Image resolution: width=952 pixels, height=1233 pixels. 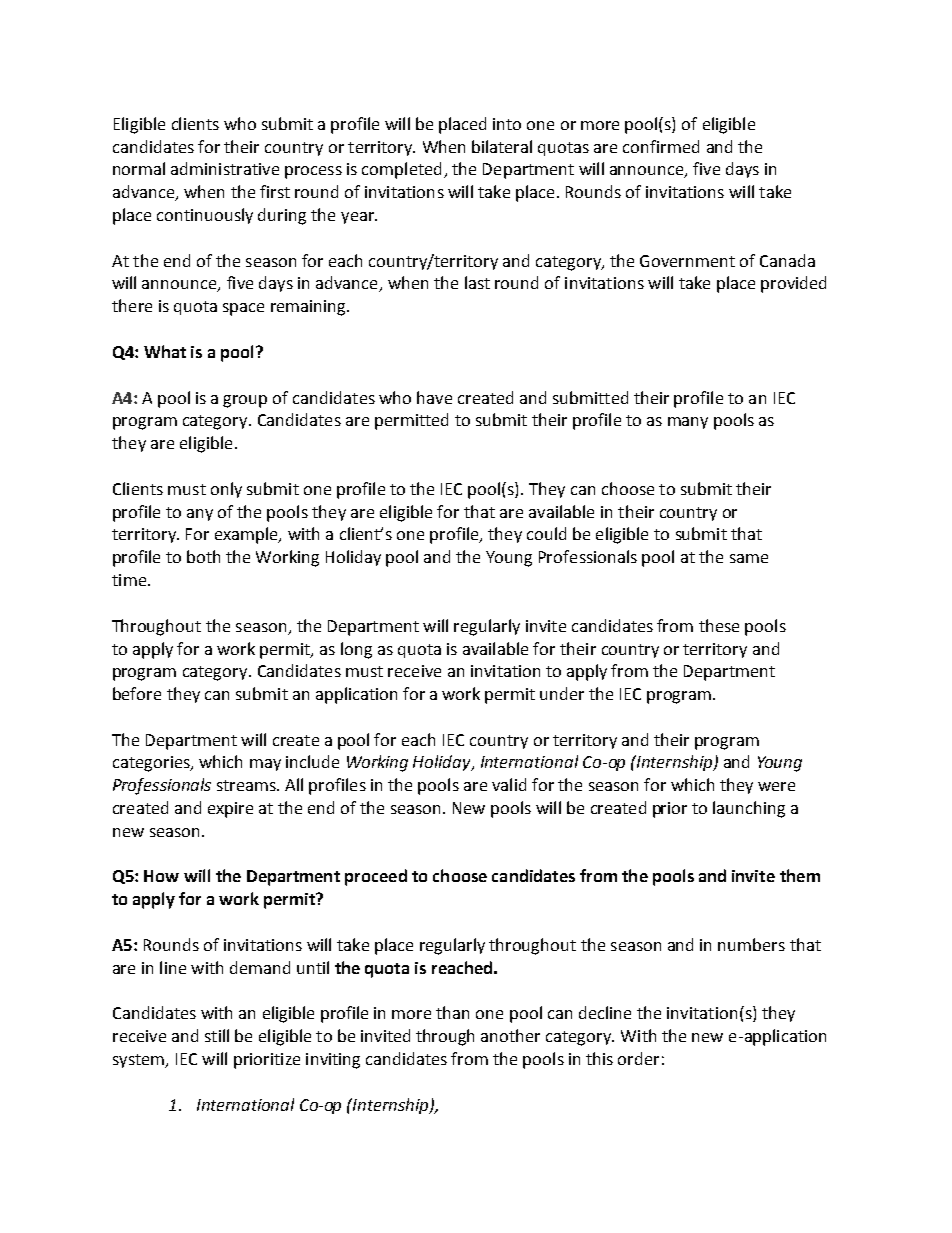 I want to click on both, so click(x=203, y=556).
